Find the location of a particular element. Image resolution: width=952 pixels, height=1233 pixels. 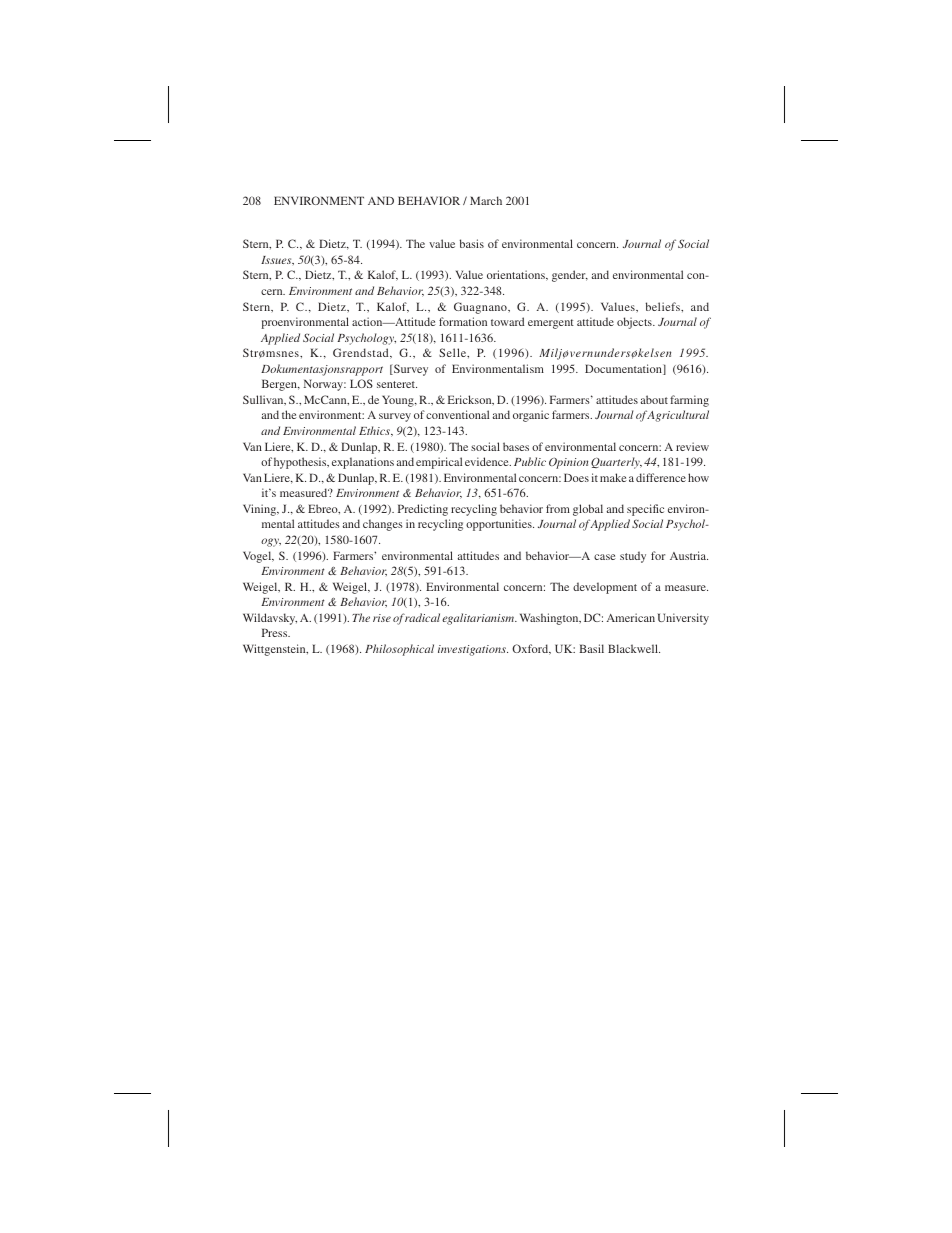

conventional is located at coordinates (457, 414).
